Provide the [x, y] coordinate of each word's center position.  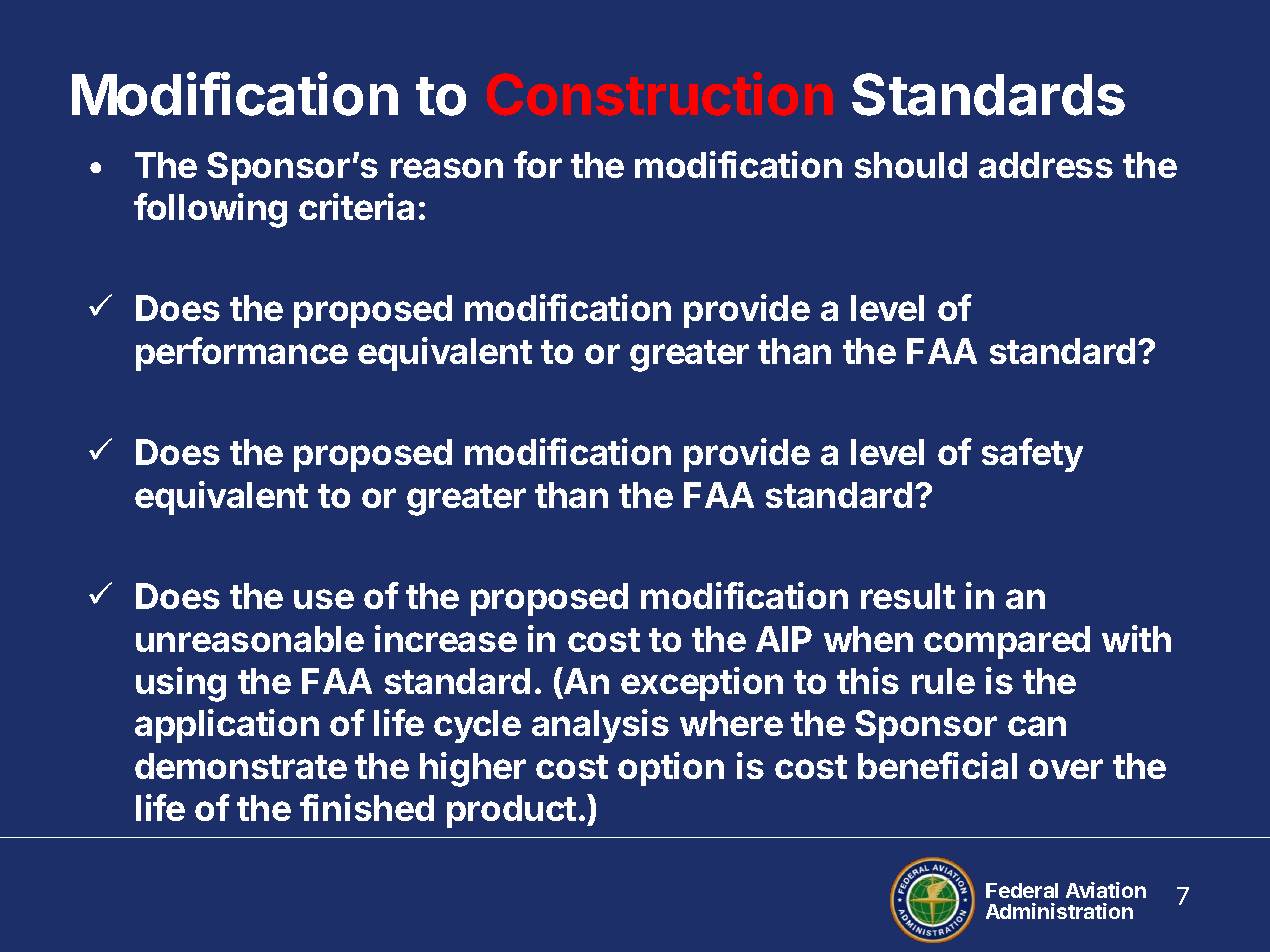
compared [1007, 642]
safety [1032, 455]
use [324, 599]
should [911, 165]
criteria [356, 206]
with [1136, 638]
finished [367, 807]
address [1046, 165]
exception [702, 684]
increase [446, 638]
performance [242, 354]
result [908, 596]
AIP [784, 639]
